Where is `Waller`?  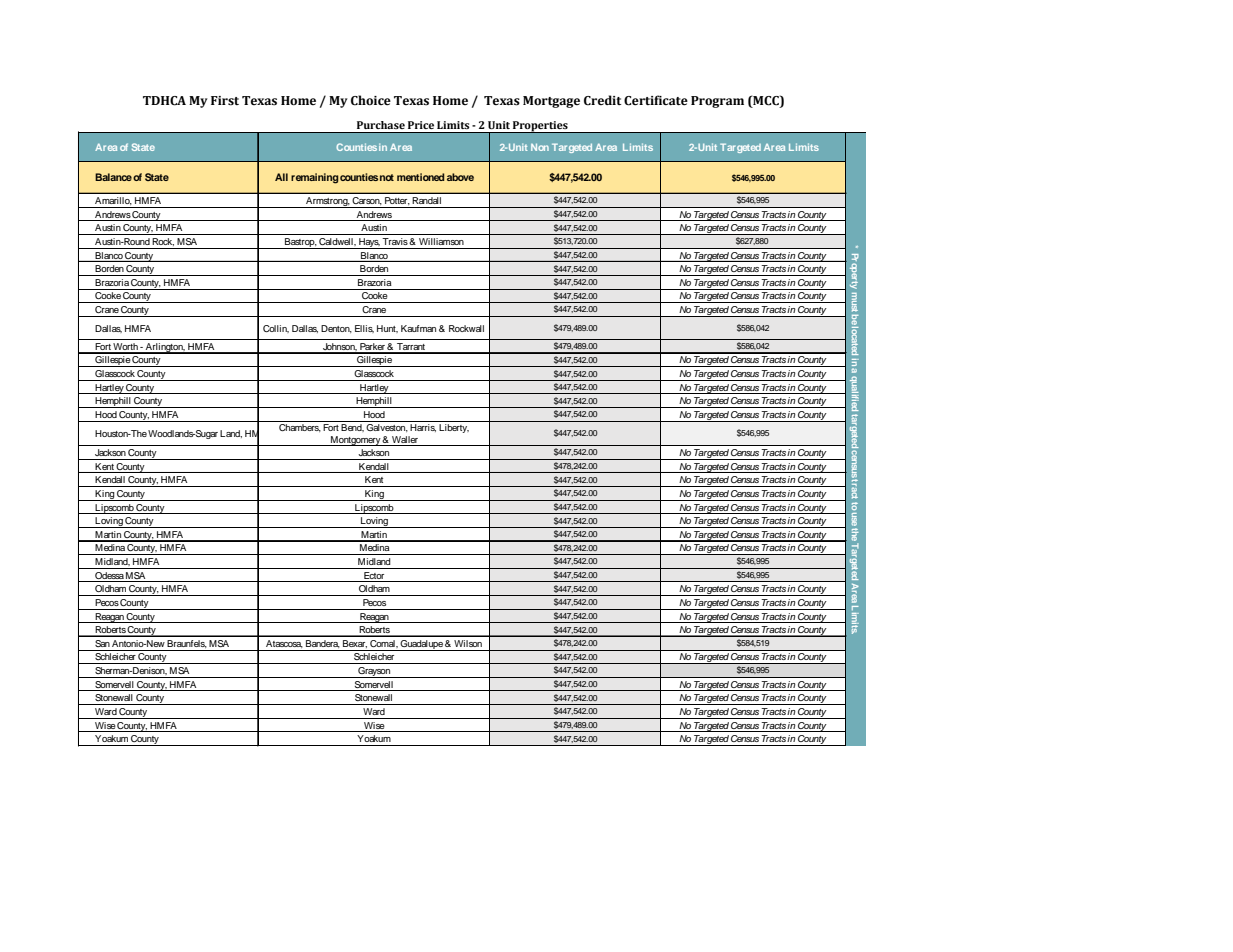 Waller is located at coordinates (405, 441).
